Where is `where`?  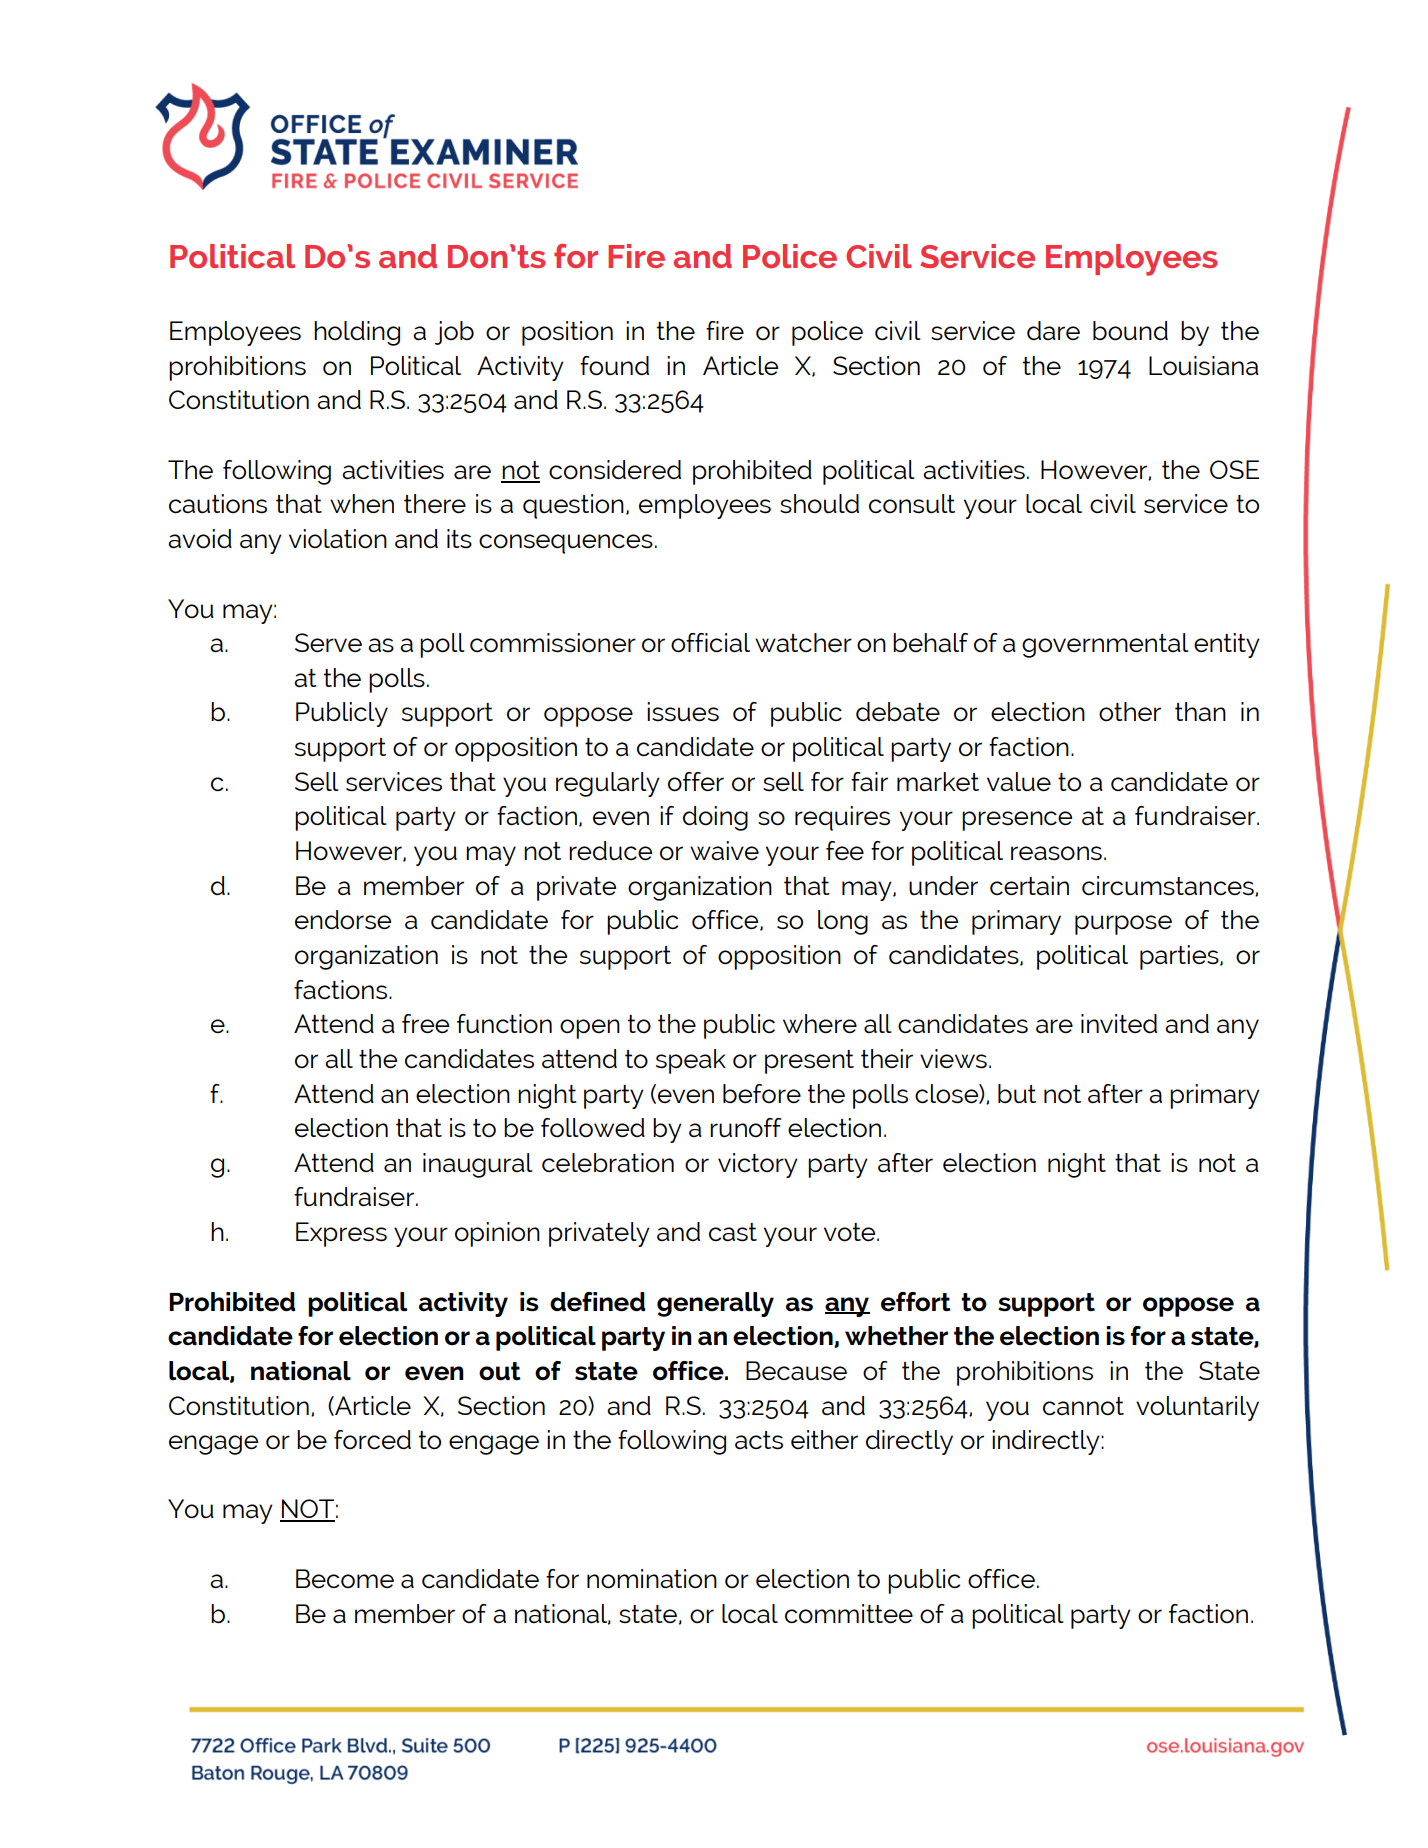
where is located at coordinates (820, 1024).
